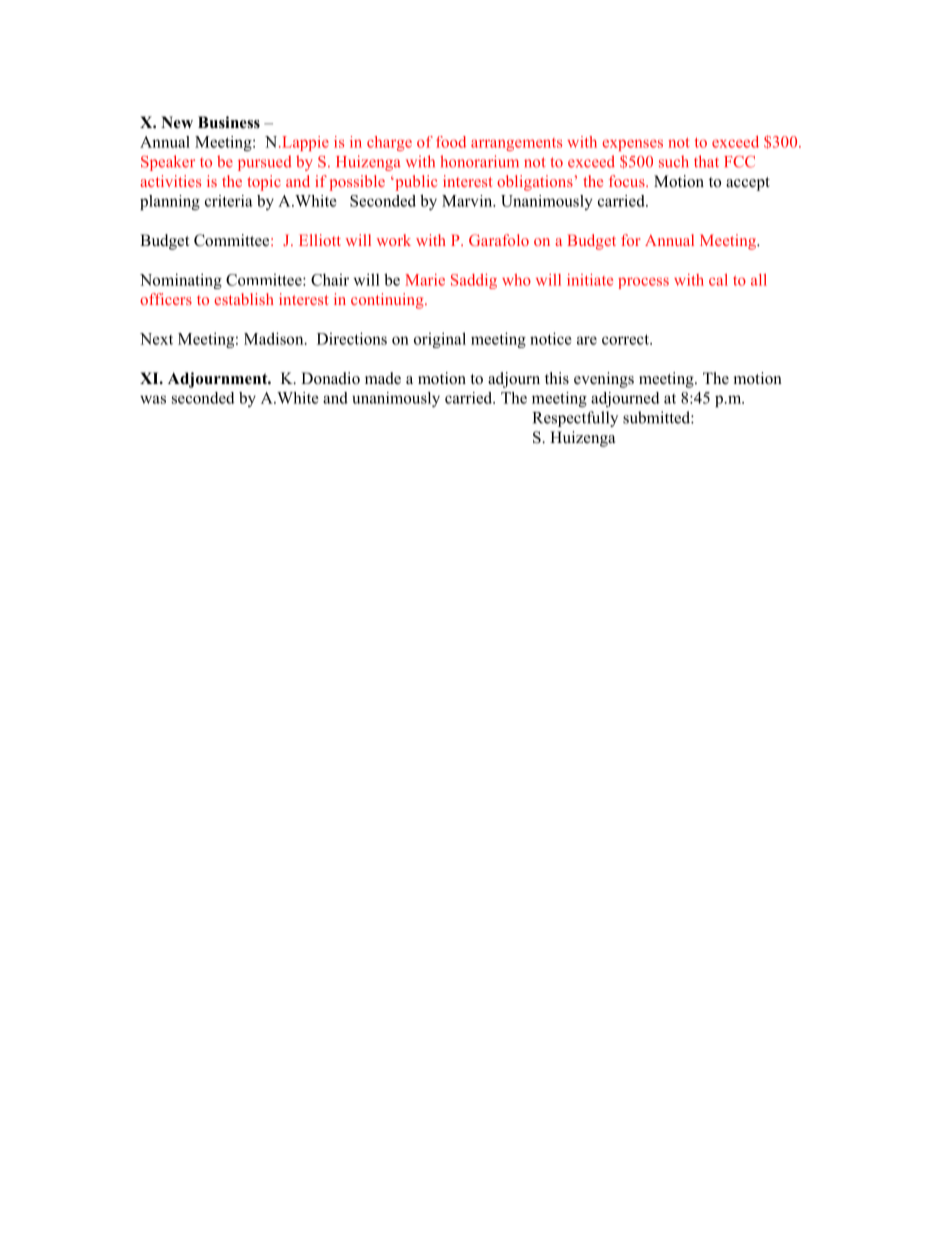 Image resolution: width=952 pixels, height=1233 pixels. I want to click on food, so click(451, 142).
